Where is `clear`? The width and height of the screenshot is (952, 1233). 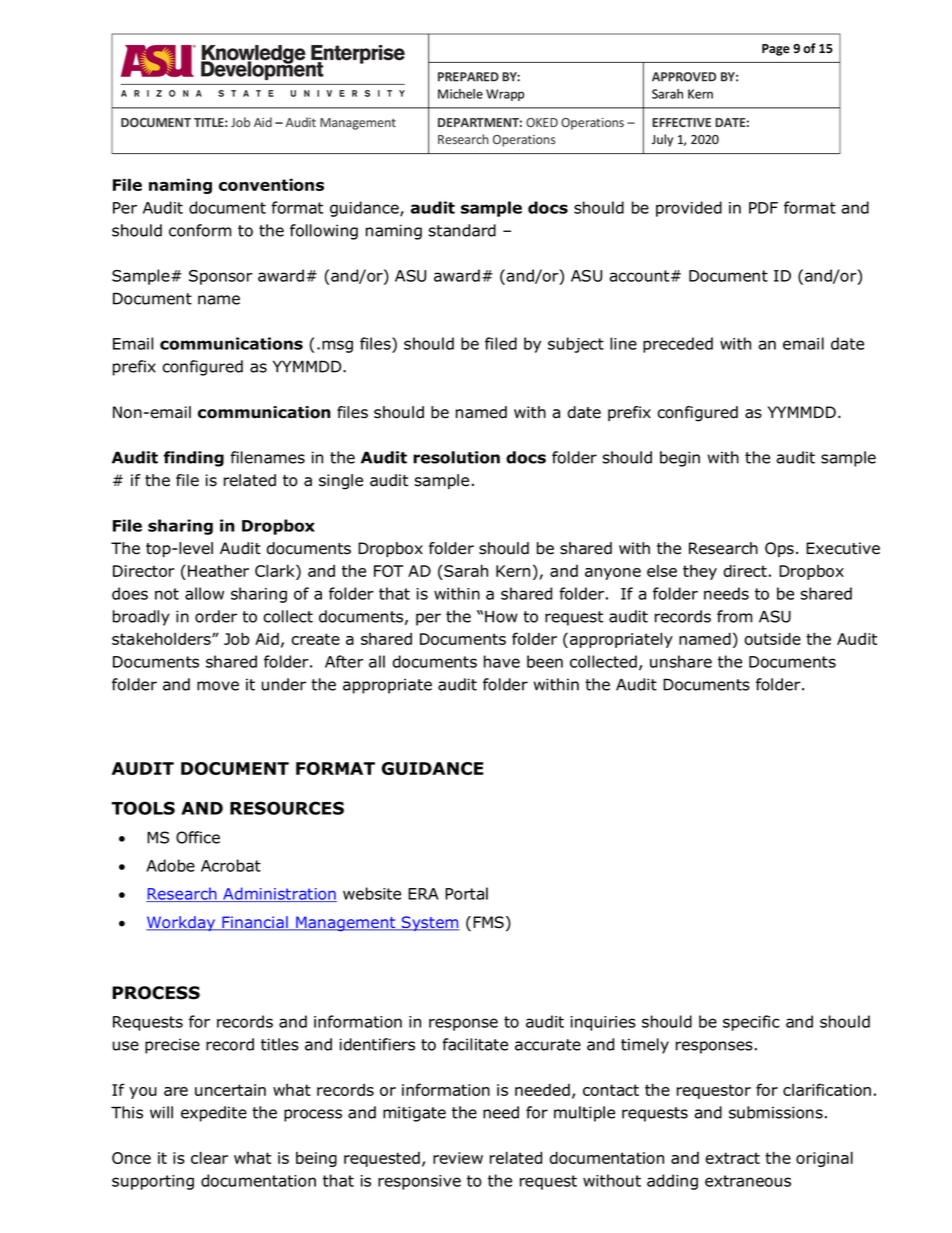 clear is located at coordinates (209, 1157).
